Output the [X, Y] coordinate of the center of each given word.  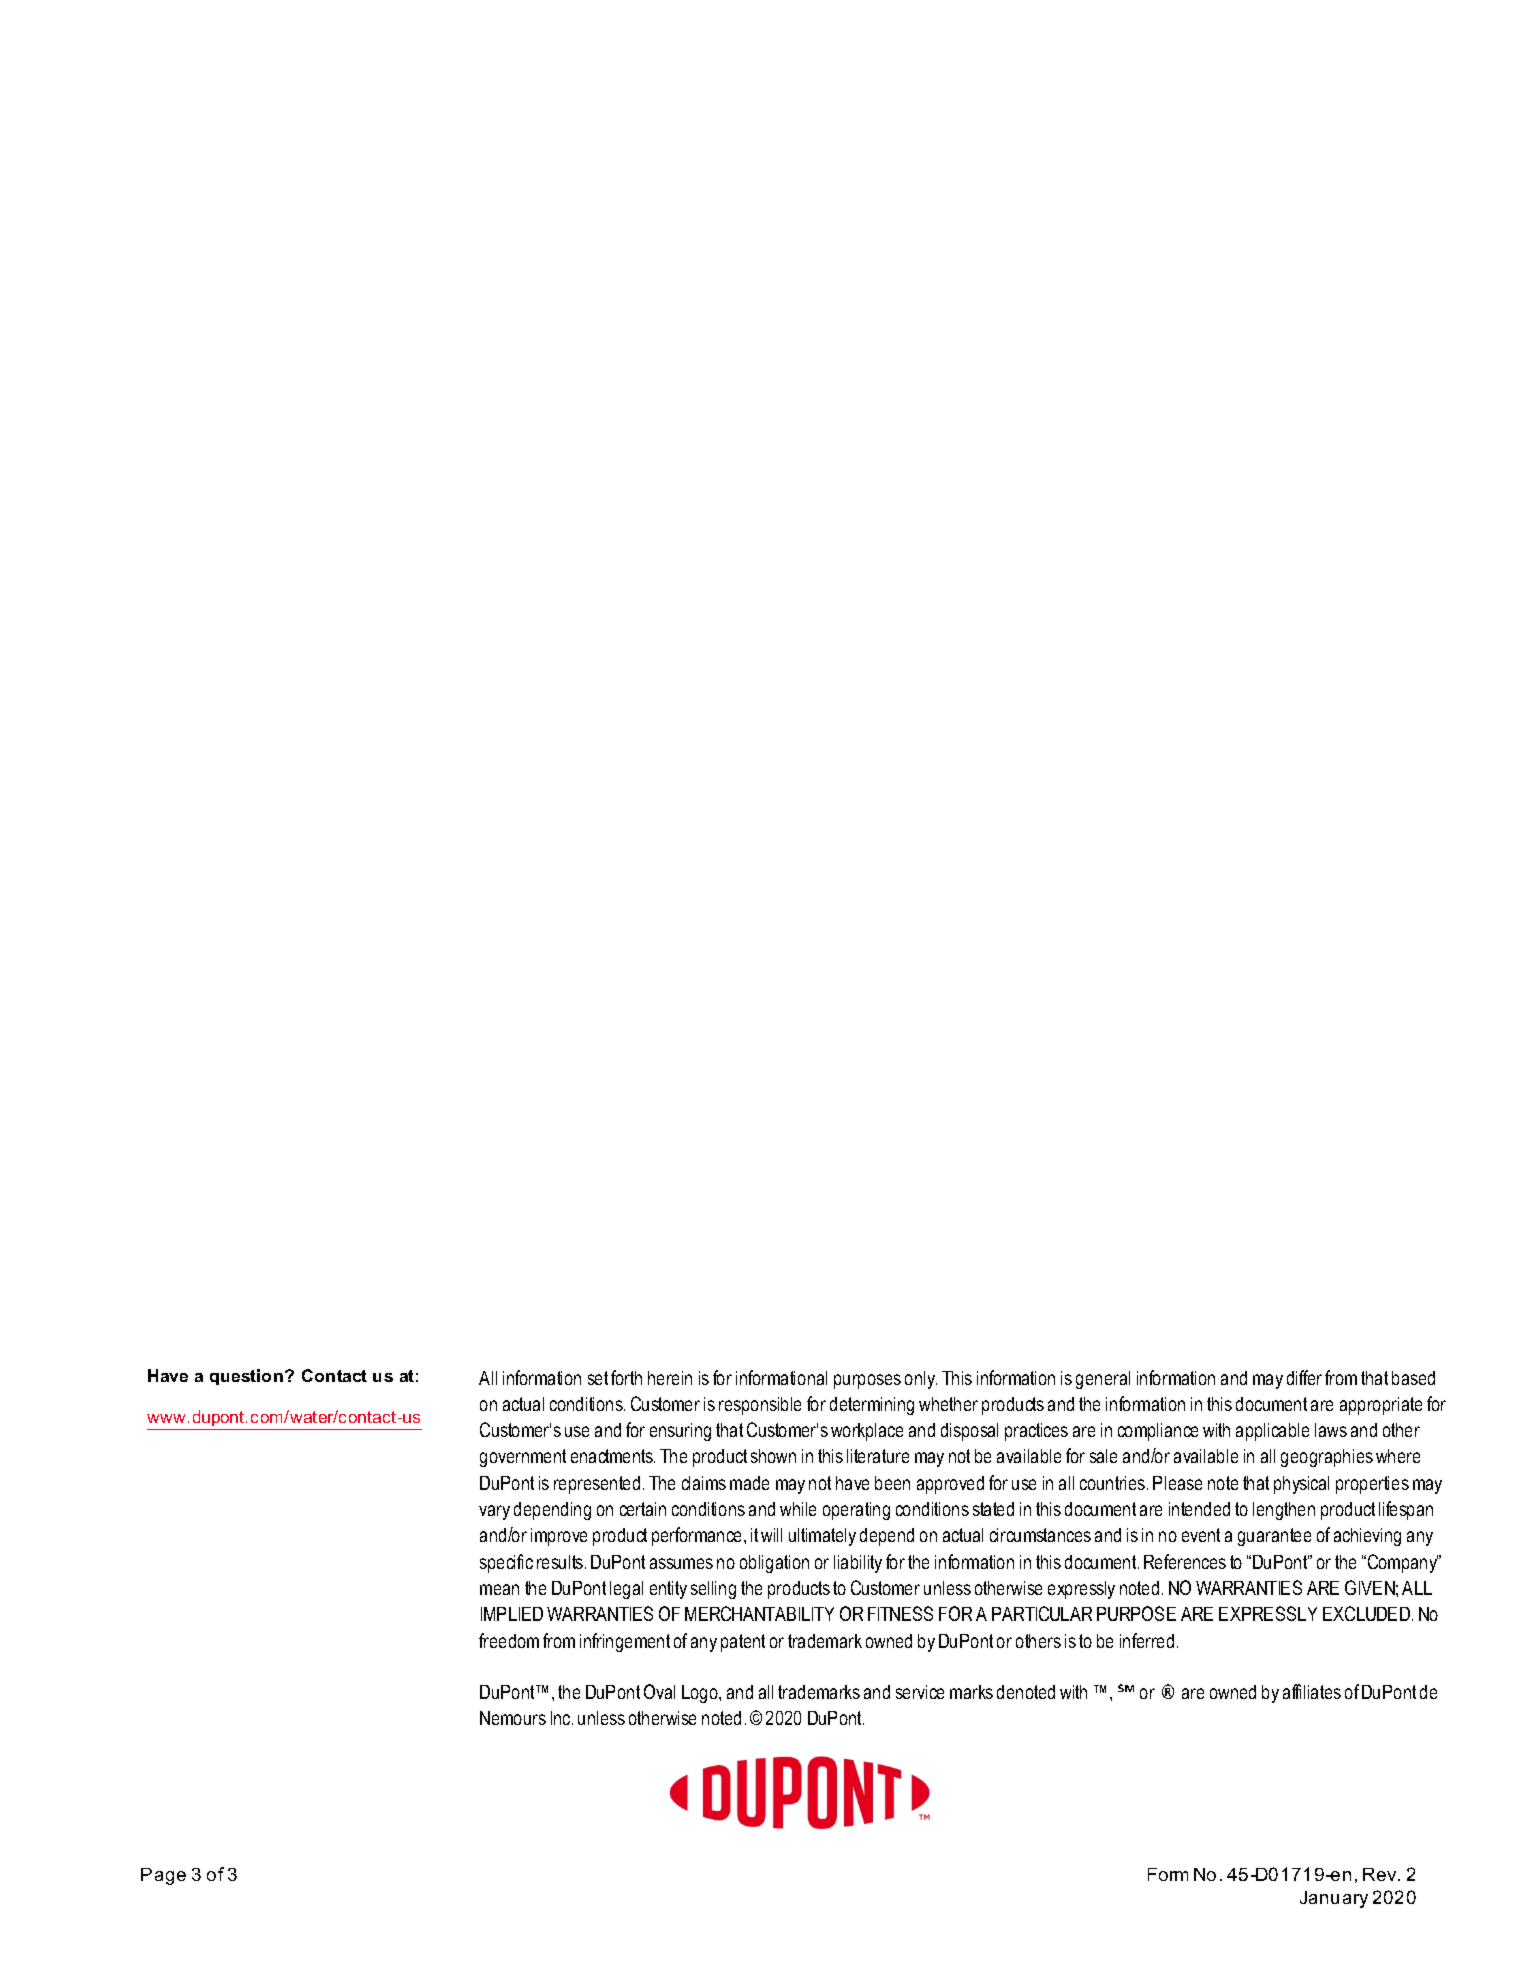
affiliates [1312, 1691]
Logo [701, 1694]
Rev [1381, 1874]
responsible [760, 1406]
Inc [562, 1718]
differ [1304, 1377]
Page [163, 1876]
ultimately [822, 1537]
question [246, 1377]
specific [506, 1563]
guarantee [1274, 1537]
